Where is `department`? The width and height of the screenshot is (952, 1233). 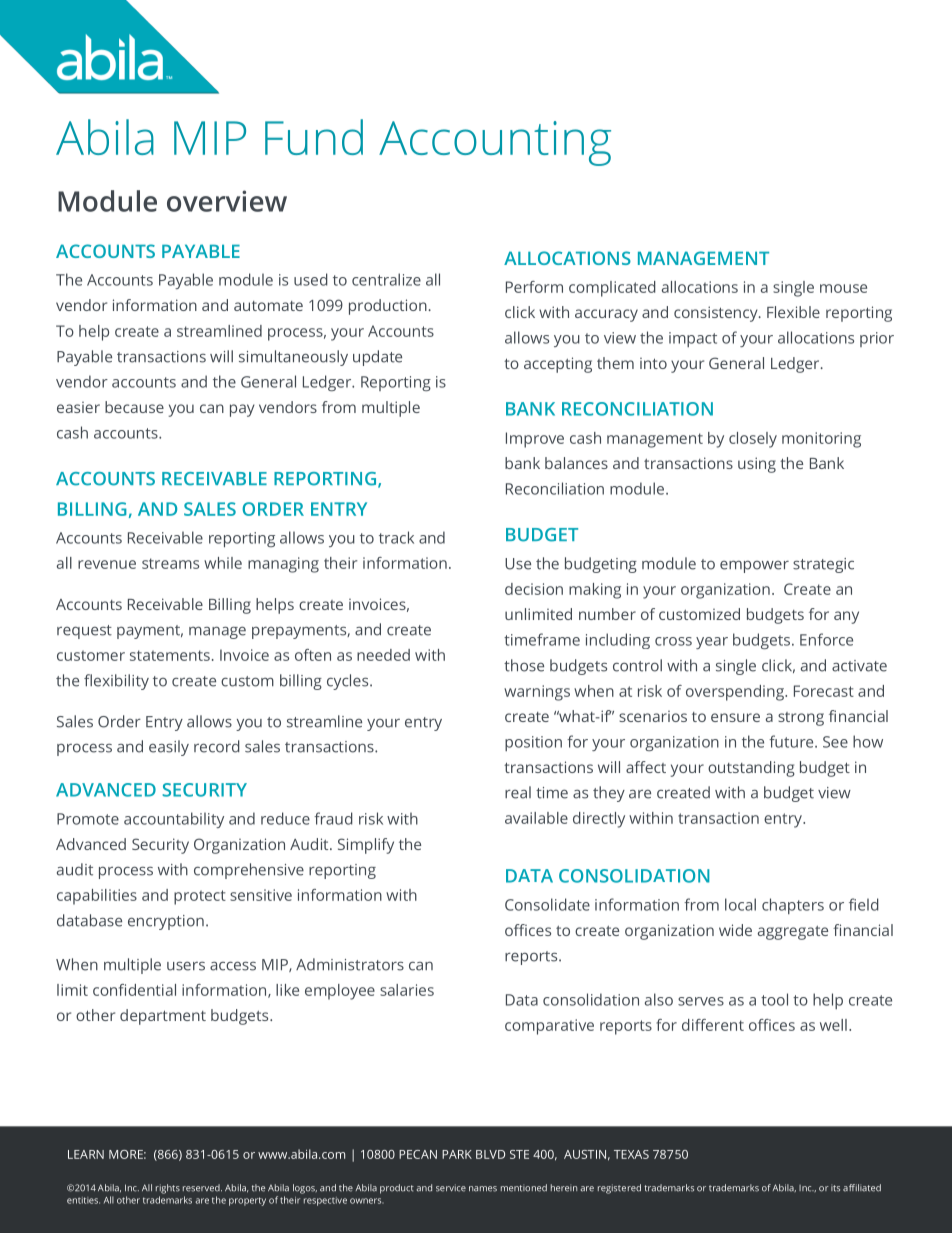 department is located at coordinates (163, 1017).
